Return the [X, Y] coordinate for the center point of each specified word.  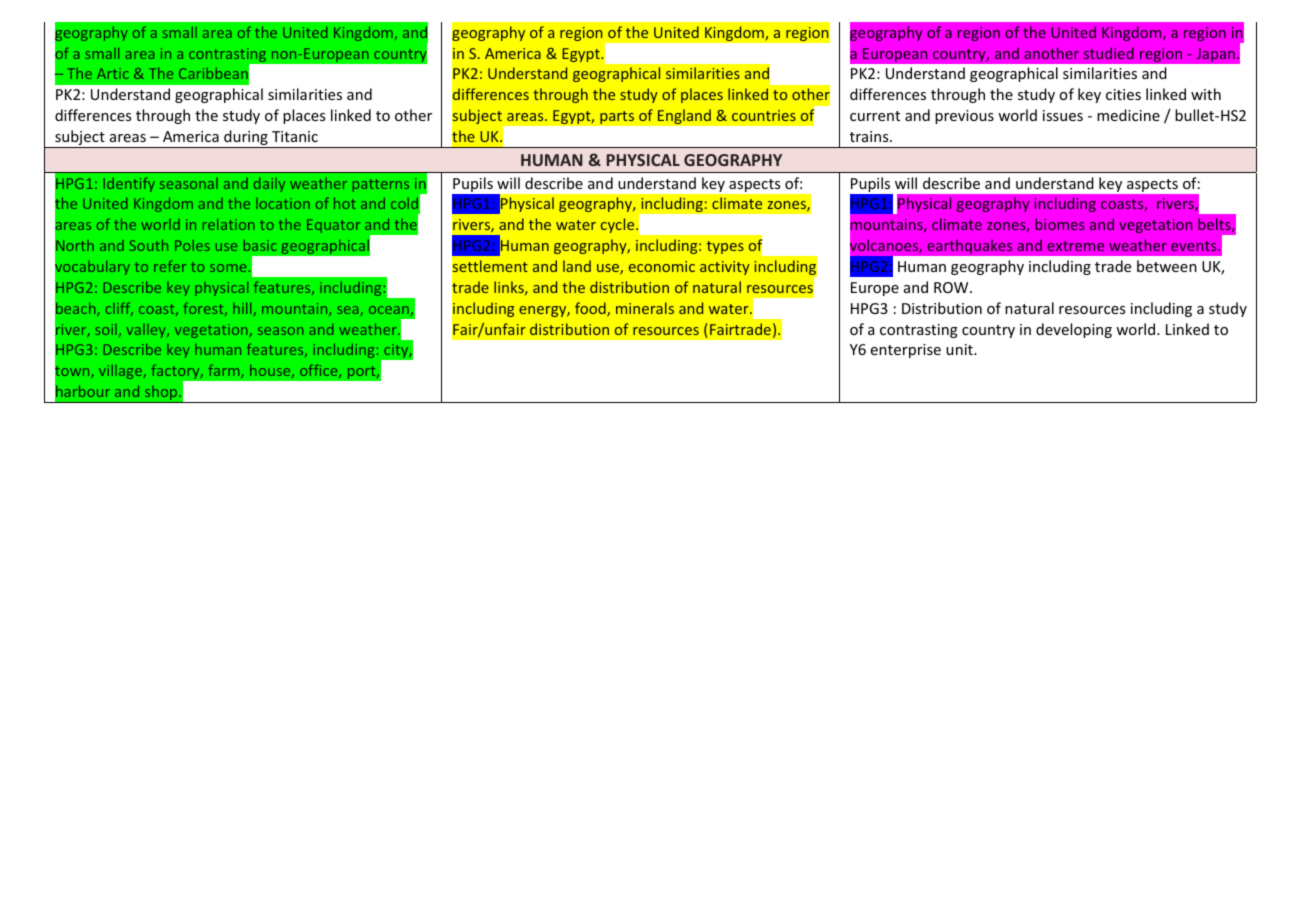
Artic [113, 73]
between [1167, 266]
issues [1063, 115]
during [246, 139]
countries [764, 115]
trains [870, 136]
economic [662, 266]
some [228, 268]
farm [225, 371]
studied [1109, 53]
